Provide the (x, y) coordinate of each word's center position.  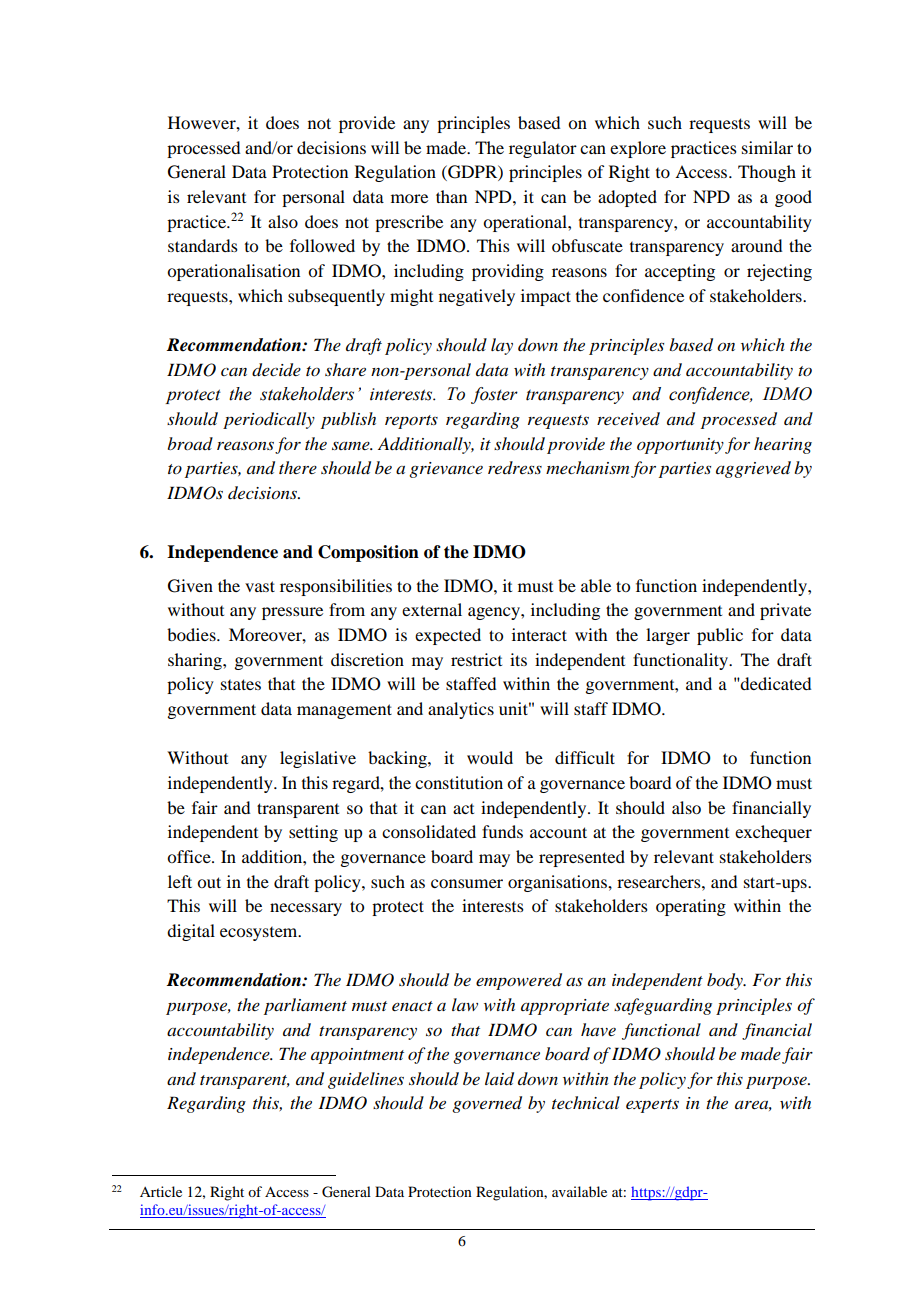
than (451, 196)
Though (767, 173)
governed (487, 1104)
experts (652, 1106)
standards (203, 245)
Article (161, 1191)
